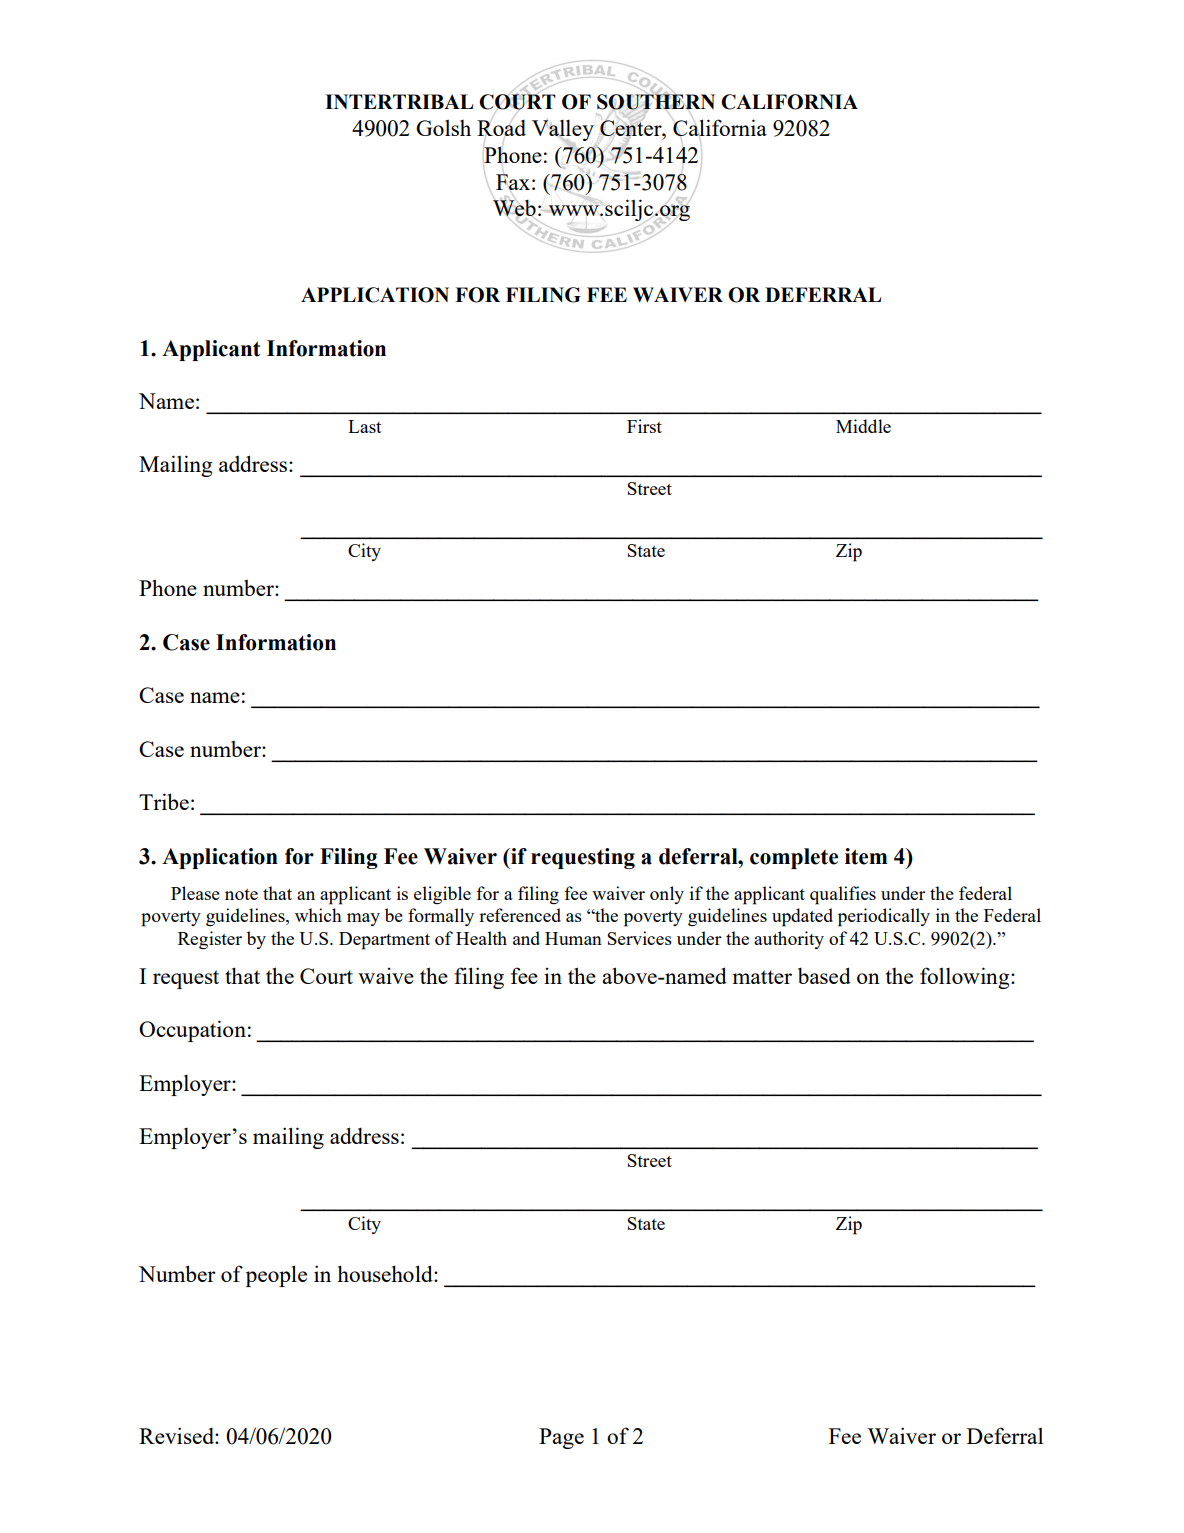 The image size is (1184, 1533). I want to click on Page, so click(561, 1438).
